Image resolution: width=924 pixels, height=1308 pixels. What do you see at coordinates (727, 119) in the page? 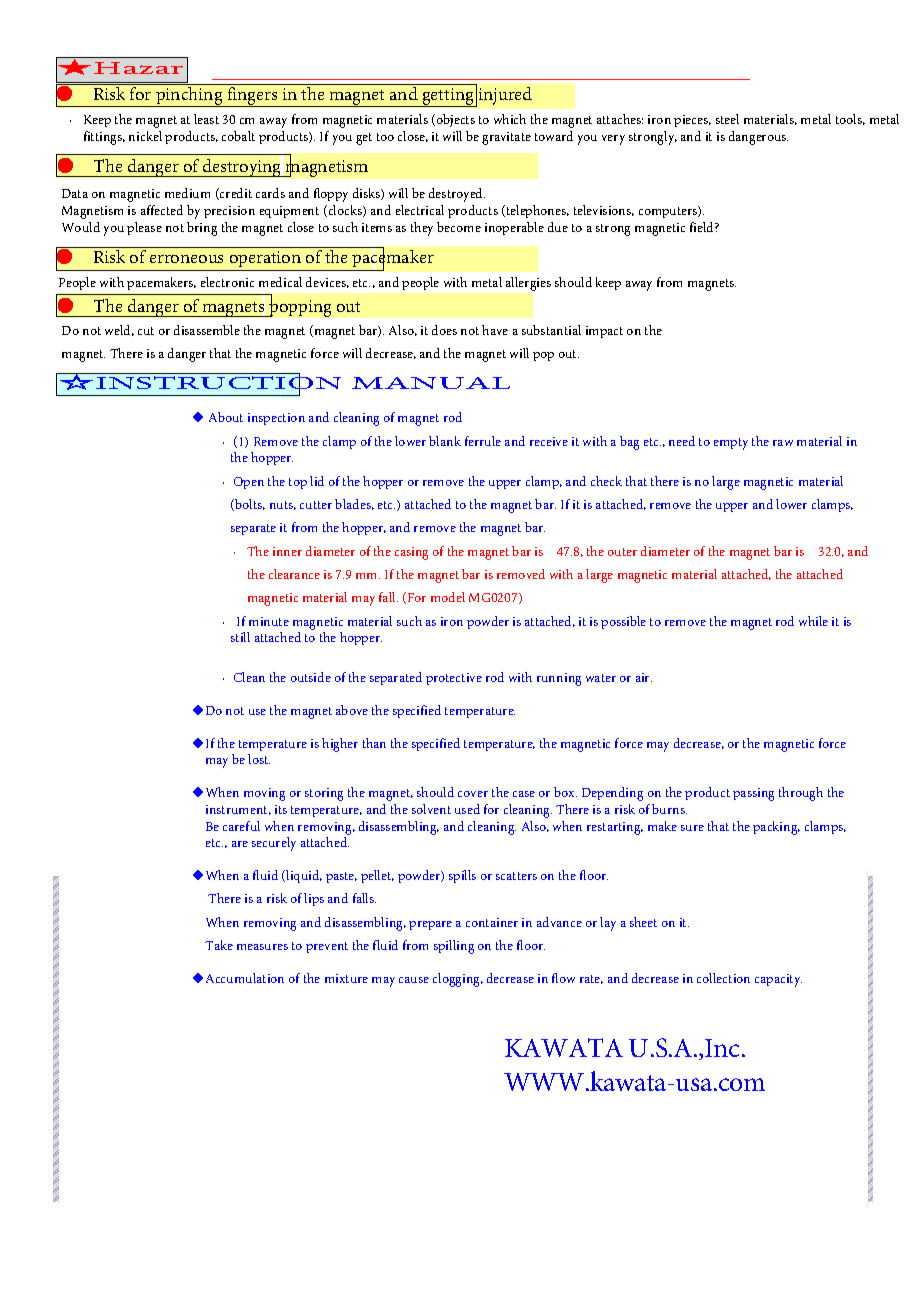
I see `steel` at bounding box center [727, 119].
